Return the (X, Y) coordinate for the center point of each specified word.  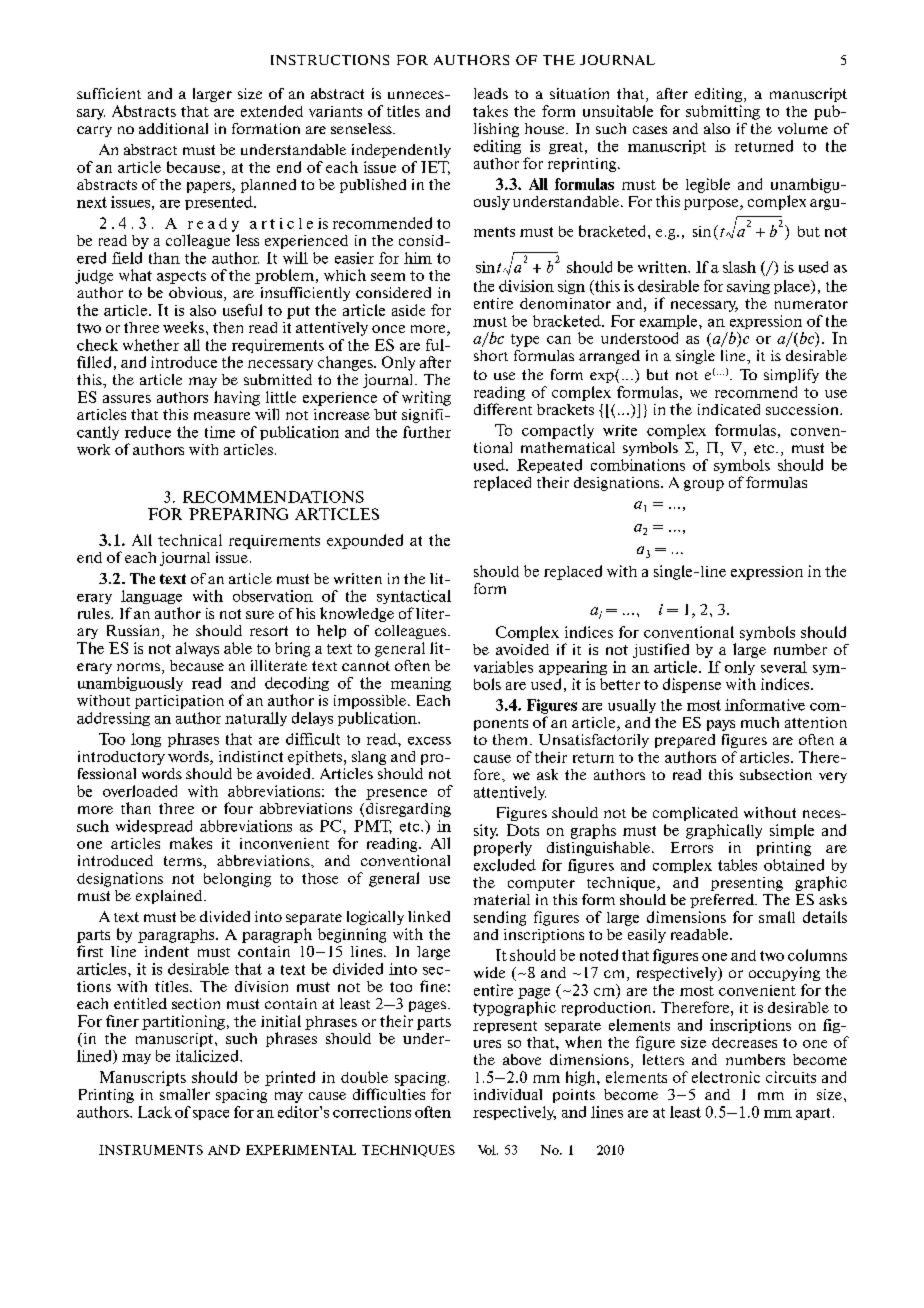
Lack (155, 1112)
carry (94, 131)
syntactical (414, 597)
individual (508, 1094)
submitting (723, 112)
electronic (726, 1077)
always (197, 649)
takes (490, 111)
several (784, 667)
